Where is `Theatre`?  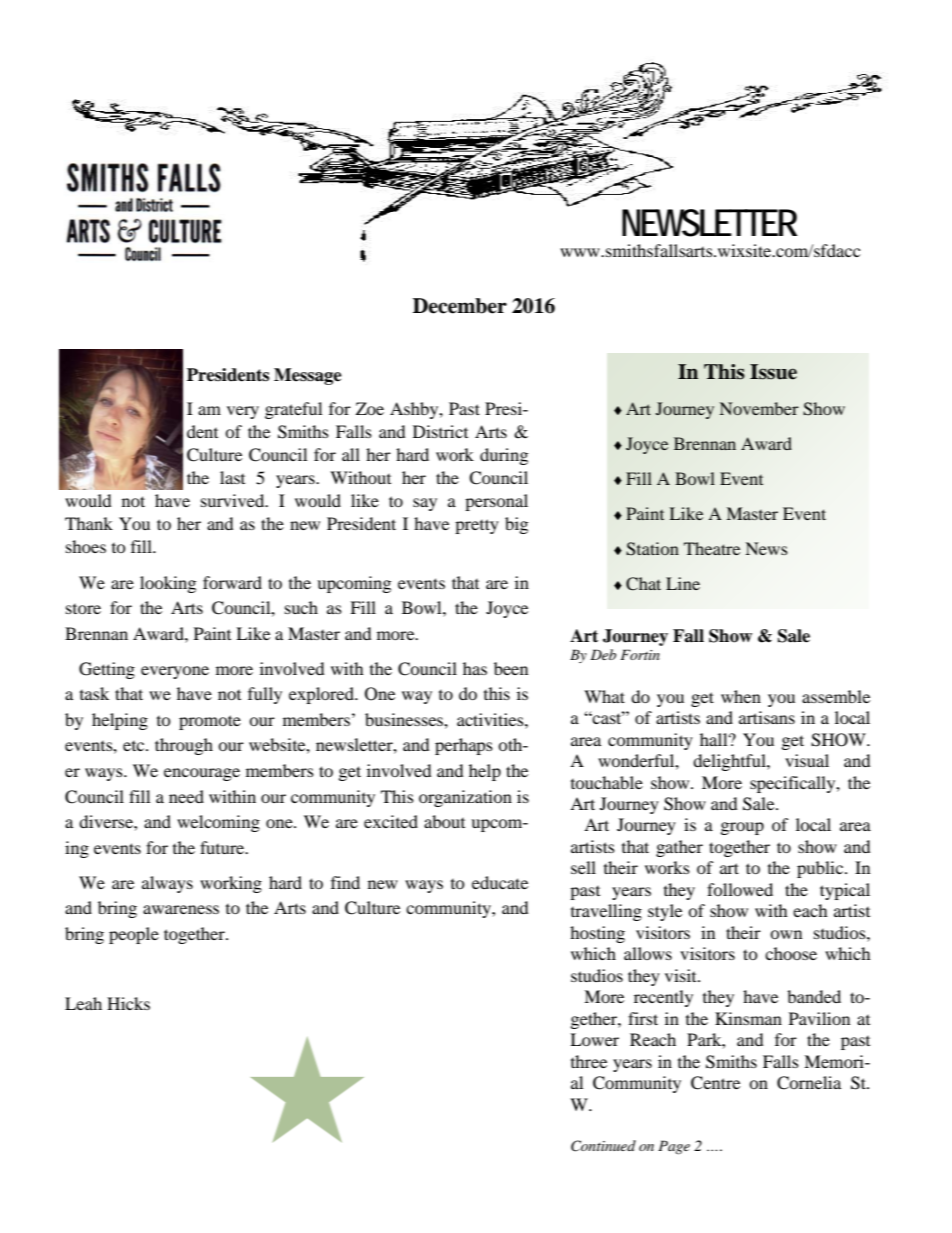
Theatre is located at coordinates (712, 548).
